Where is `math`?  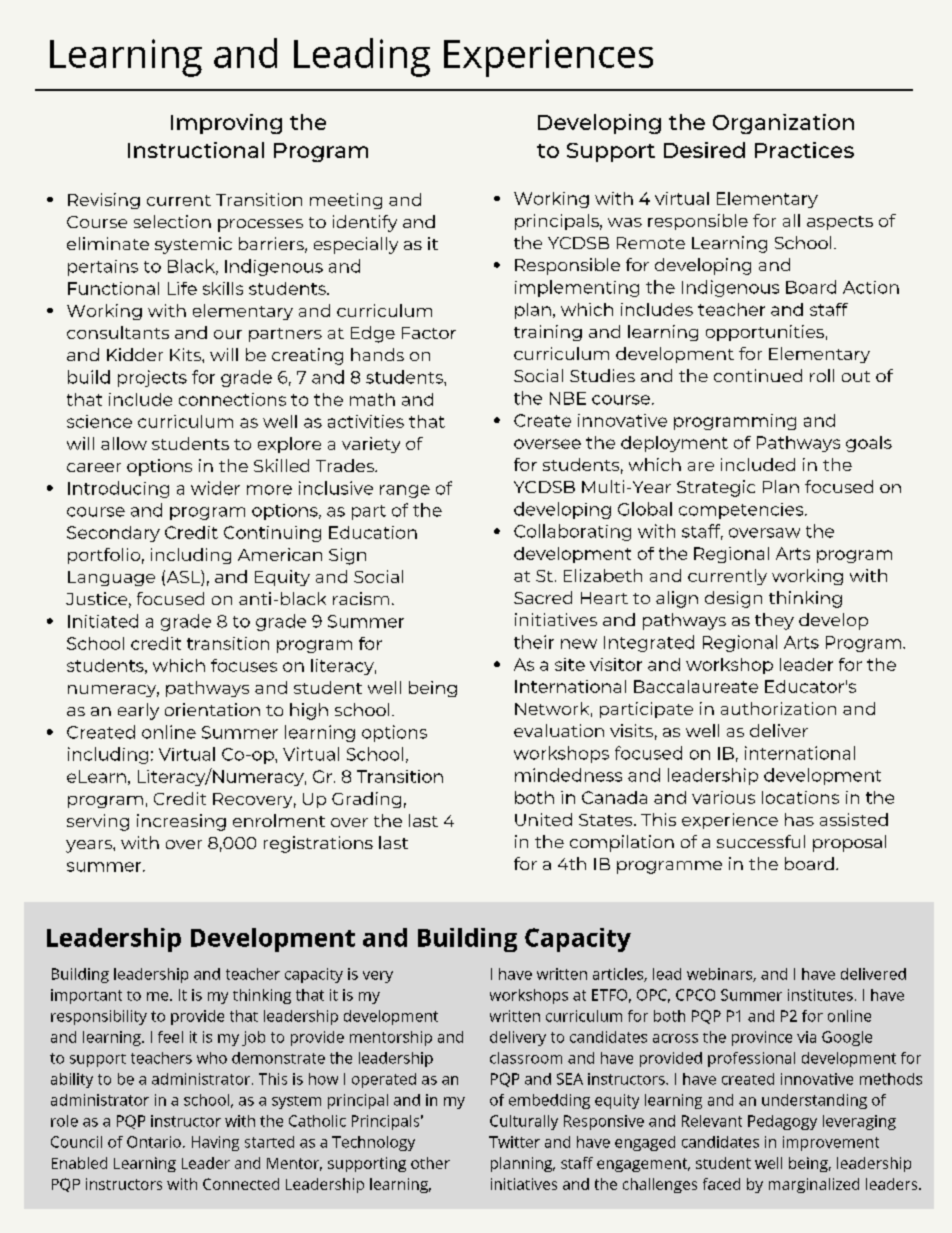 math is located at coordinates (372, 399).
